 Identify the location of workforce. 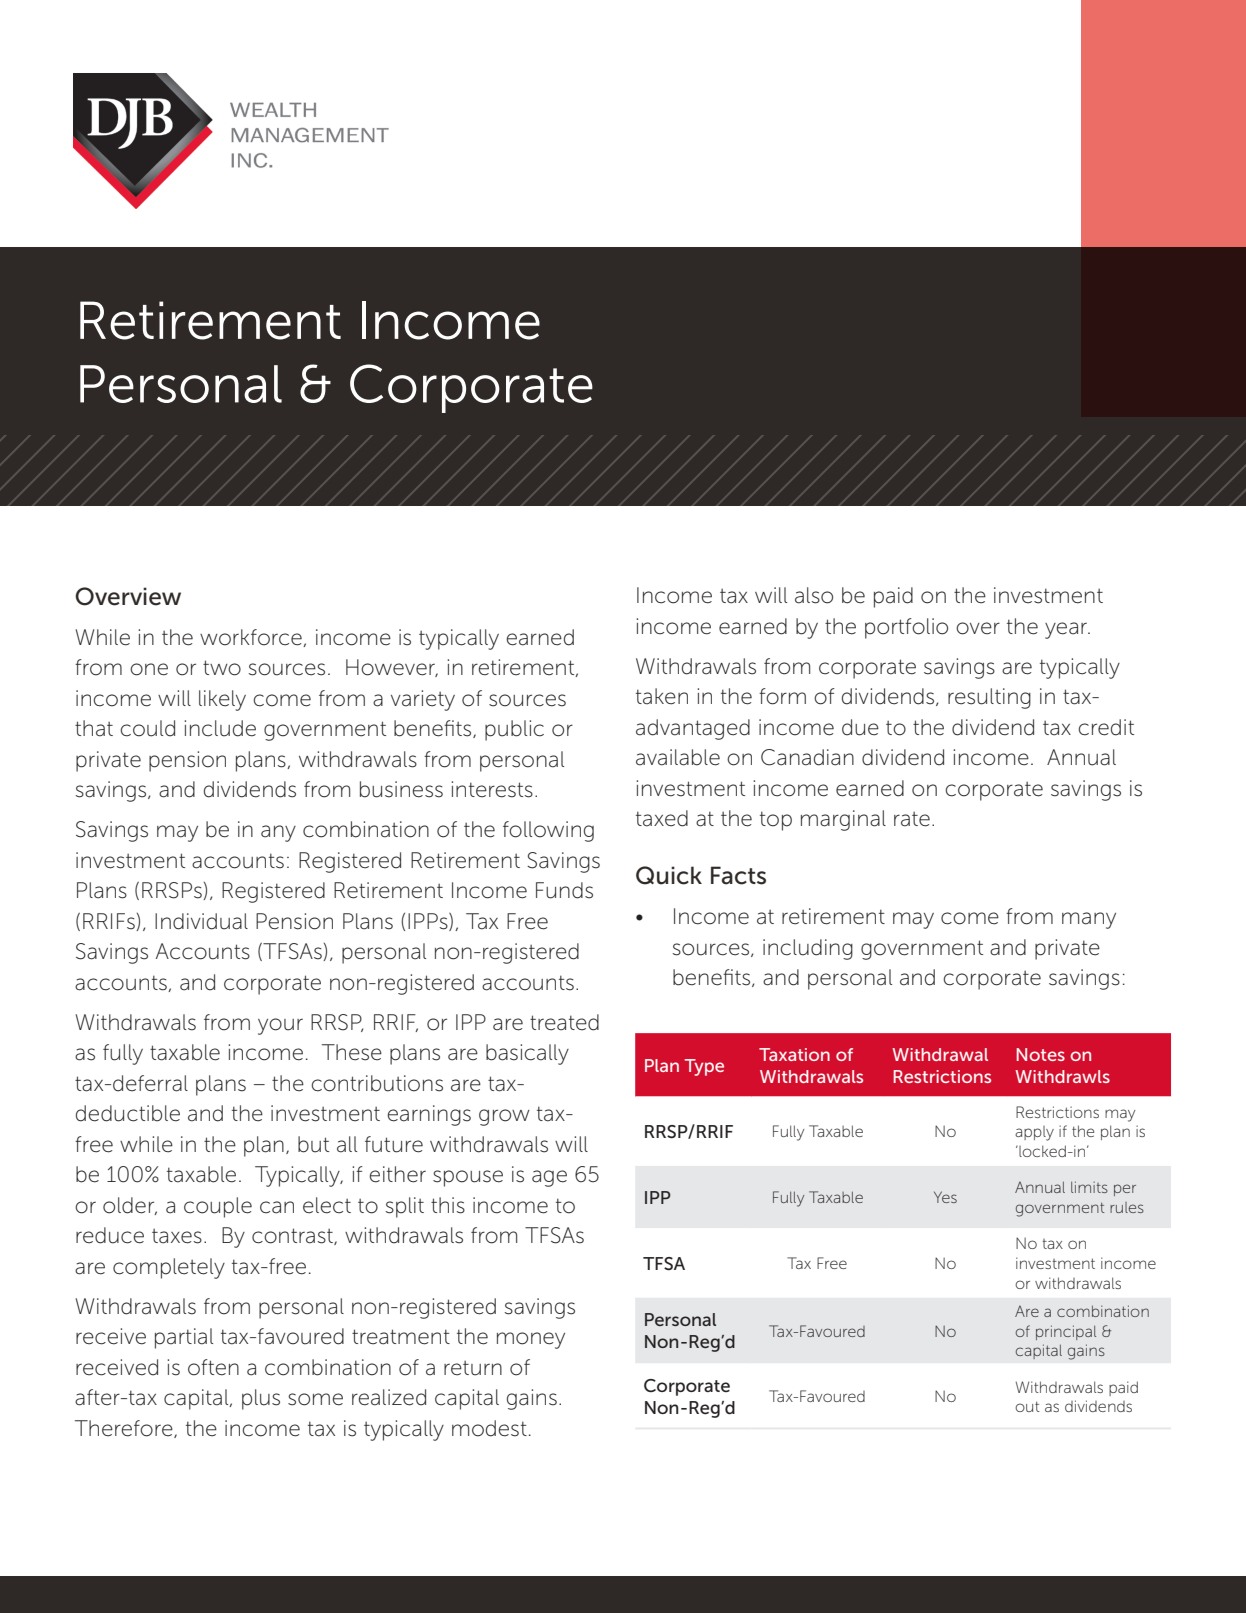
(252, 638).
